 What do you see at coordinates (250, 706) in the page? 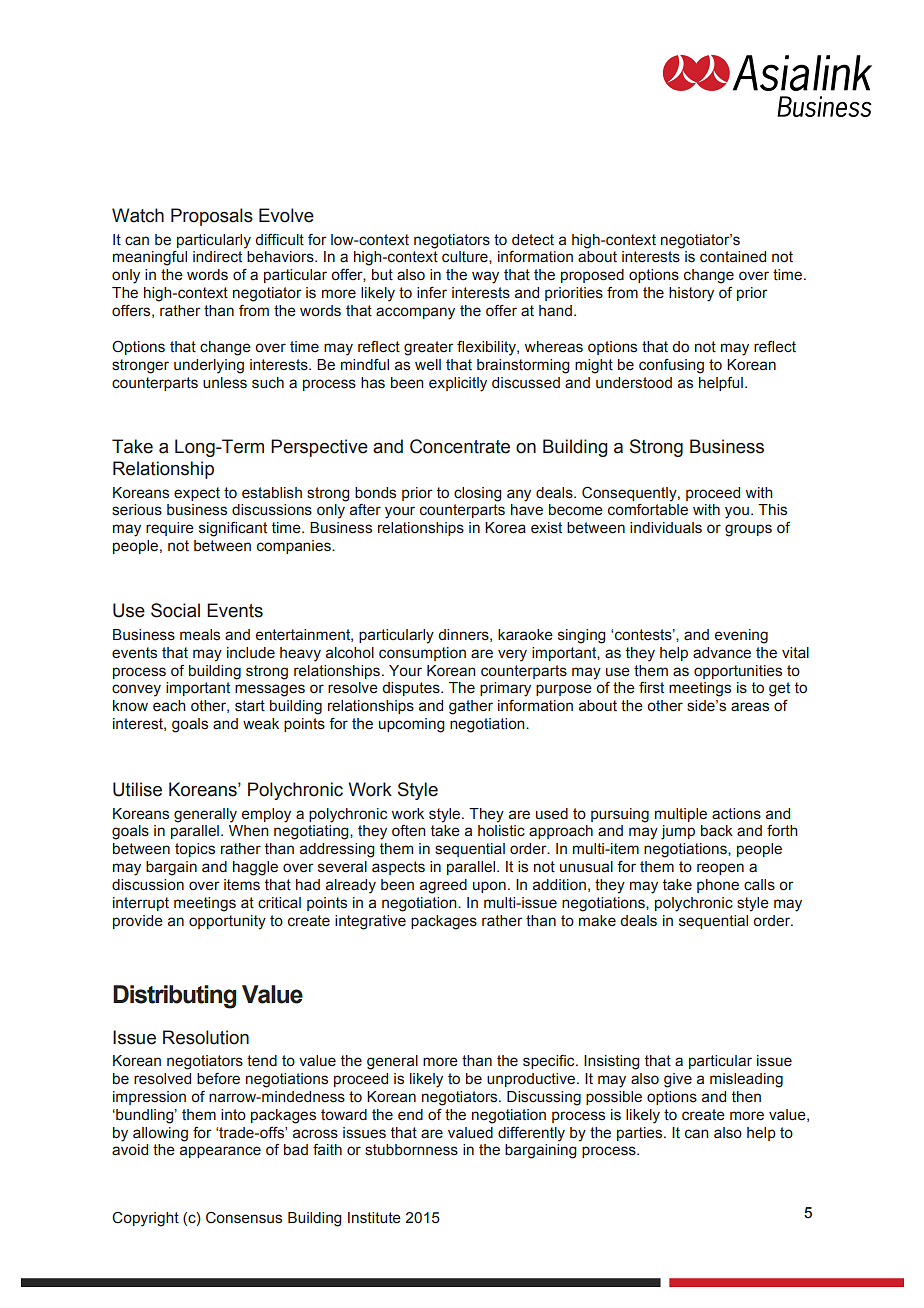
I see `start` at bounding box center [250, 706].
